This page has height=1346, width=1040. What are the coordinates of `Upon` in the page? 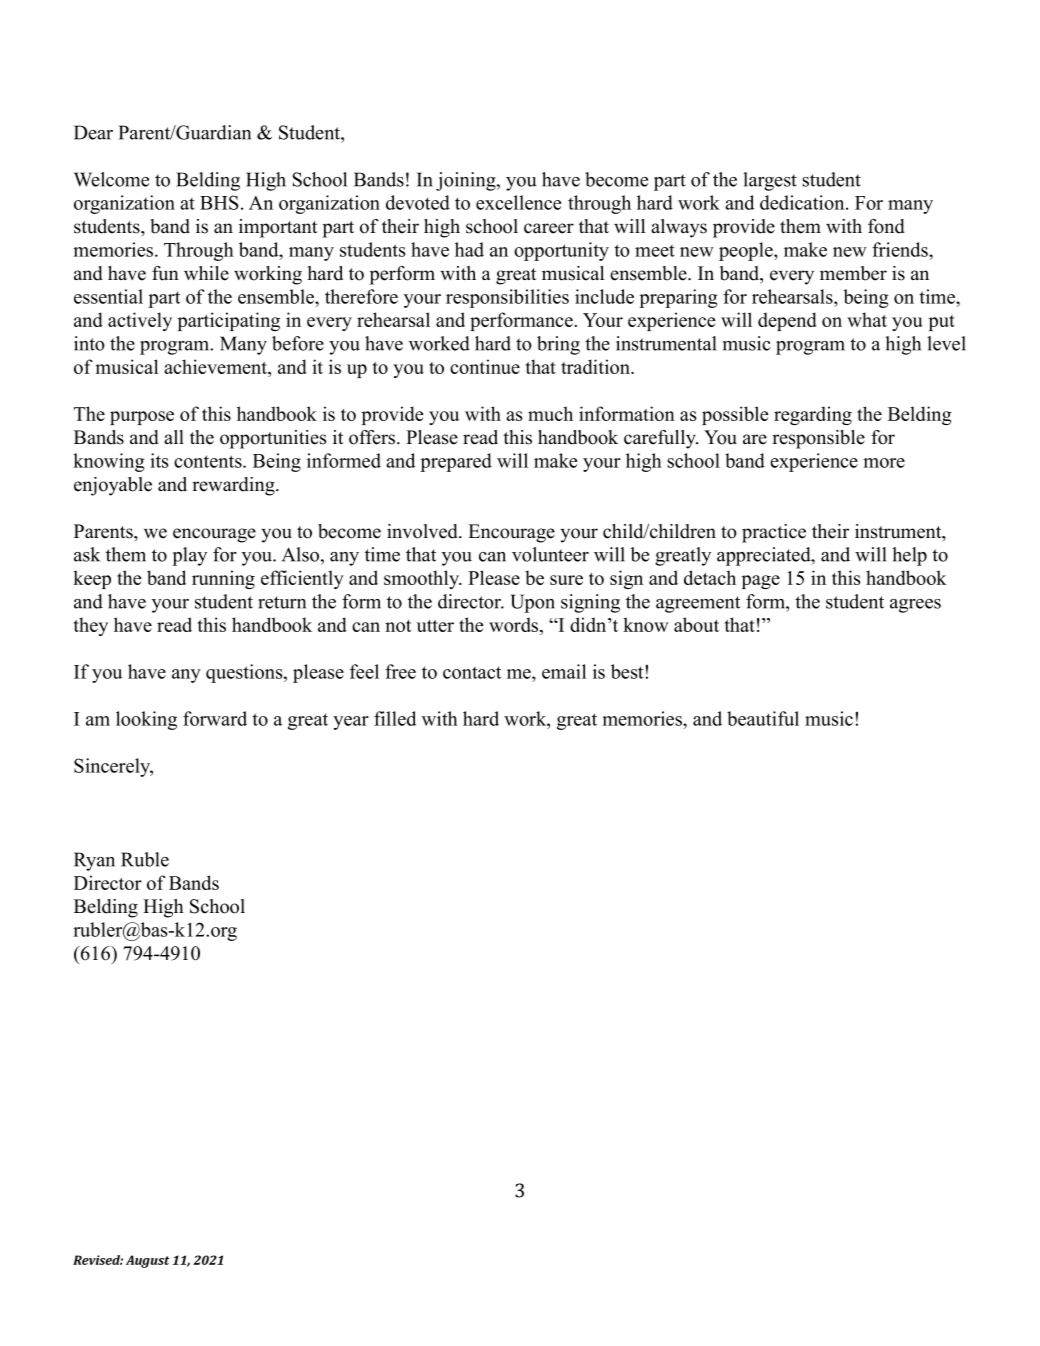 It's located at (532, 603).
